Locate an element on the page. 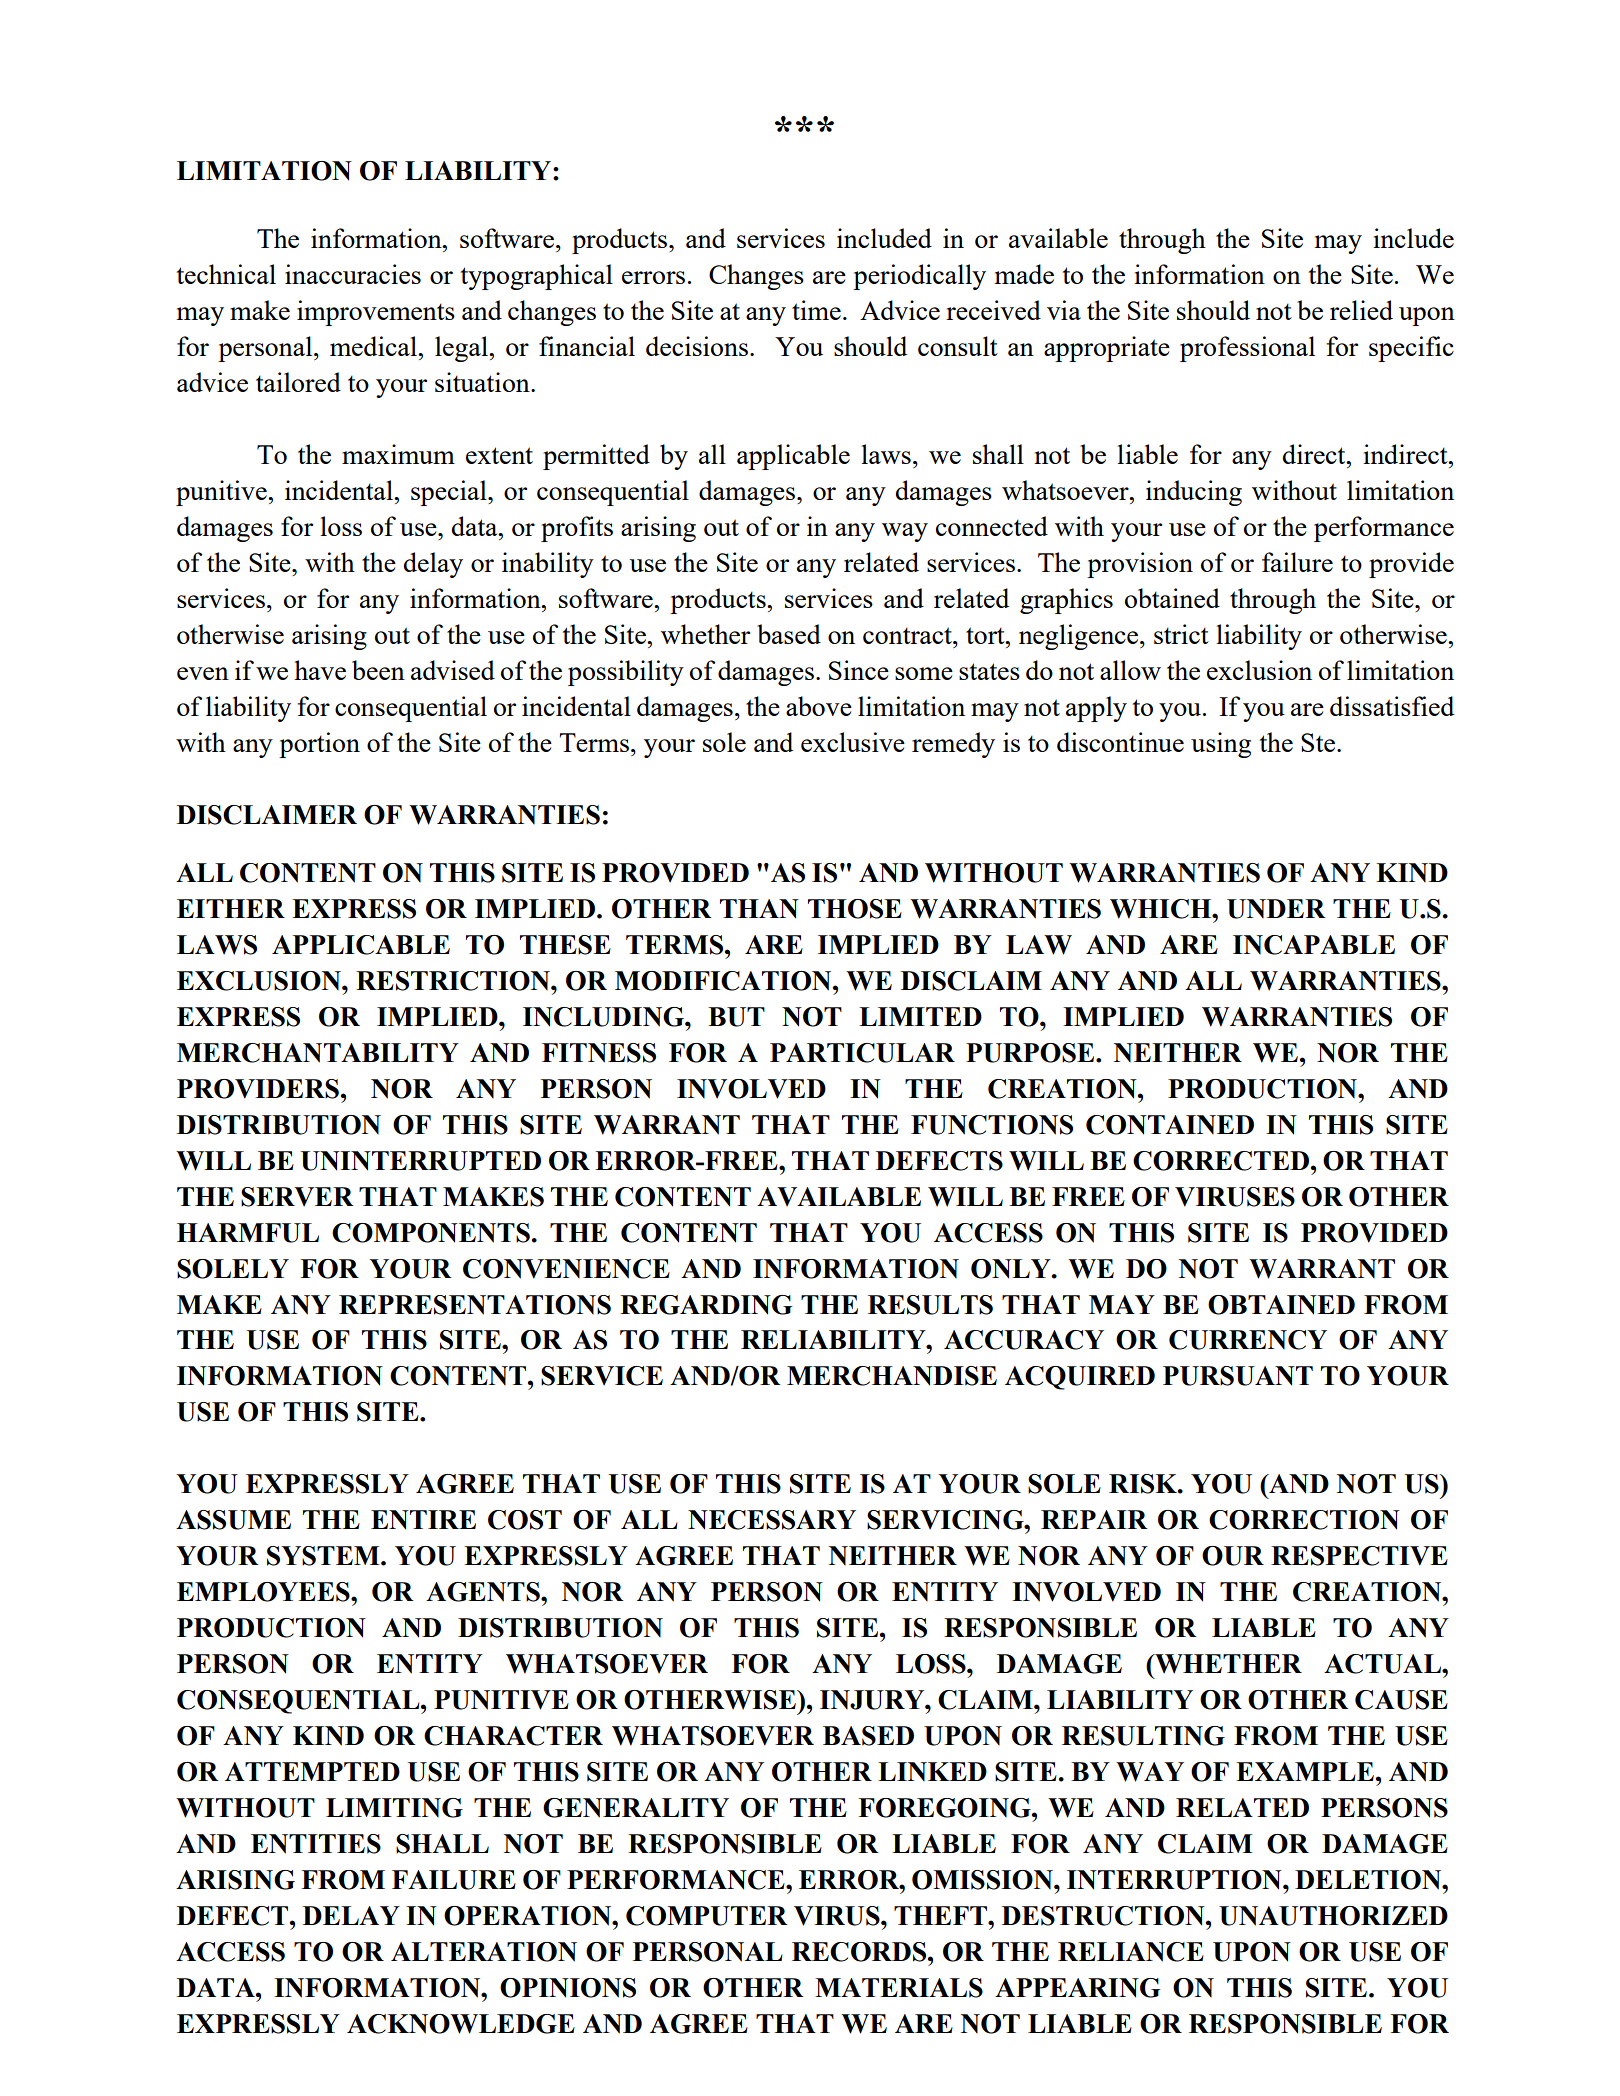 The width and height of the image is (1620, 2096). UNAUTHORIZED is located at coordinates (1333, 1916).
